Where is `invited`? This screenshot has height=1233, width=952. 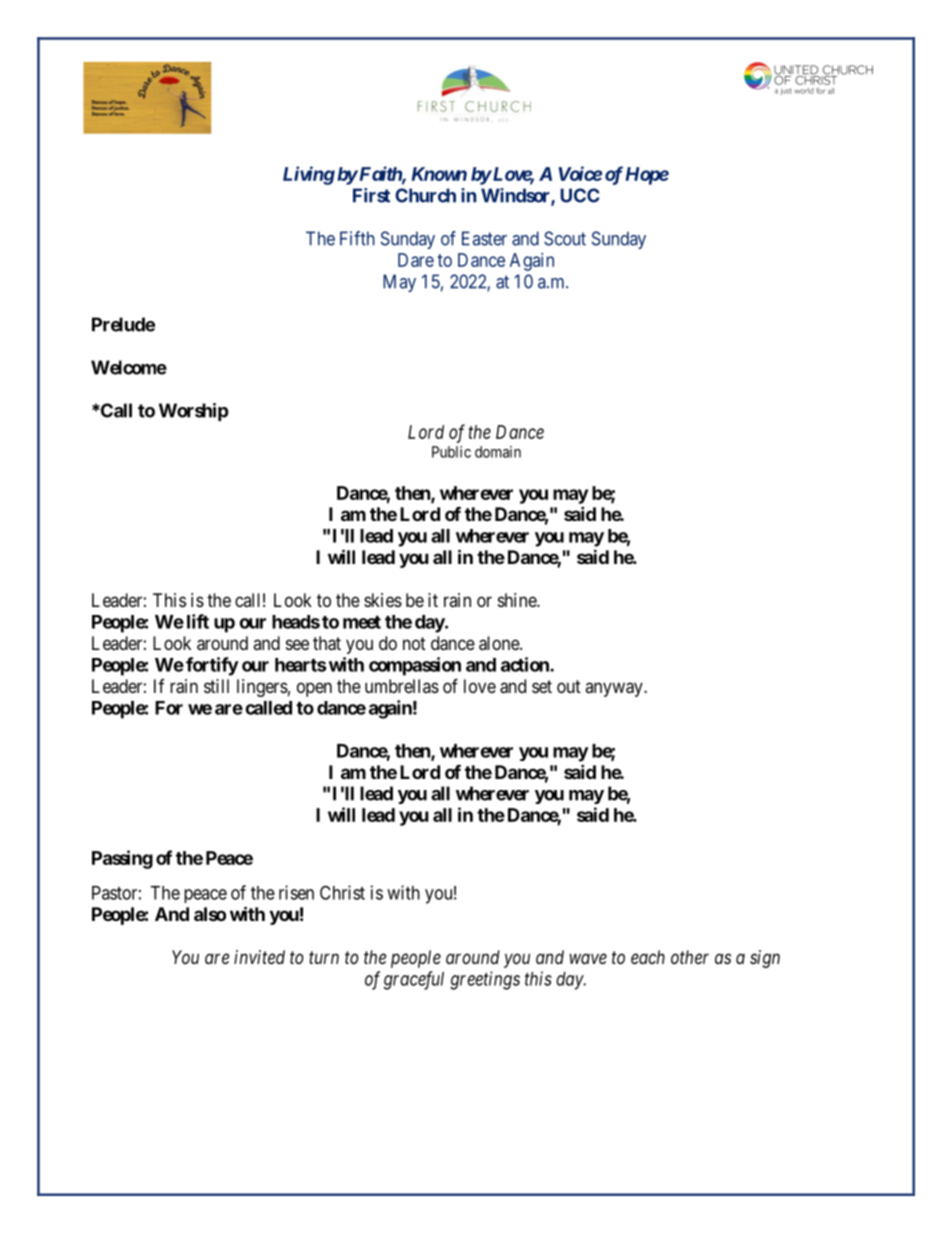
invited is located at coordinates (259, 957).
